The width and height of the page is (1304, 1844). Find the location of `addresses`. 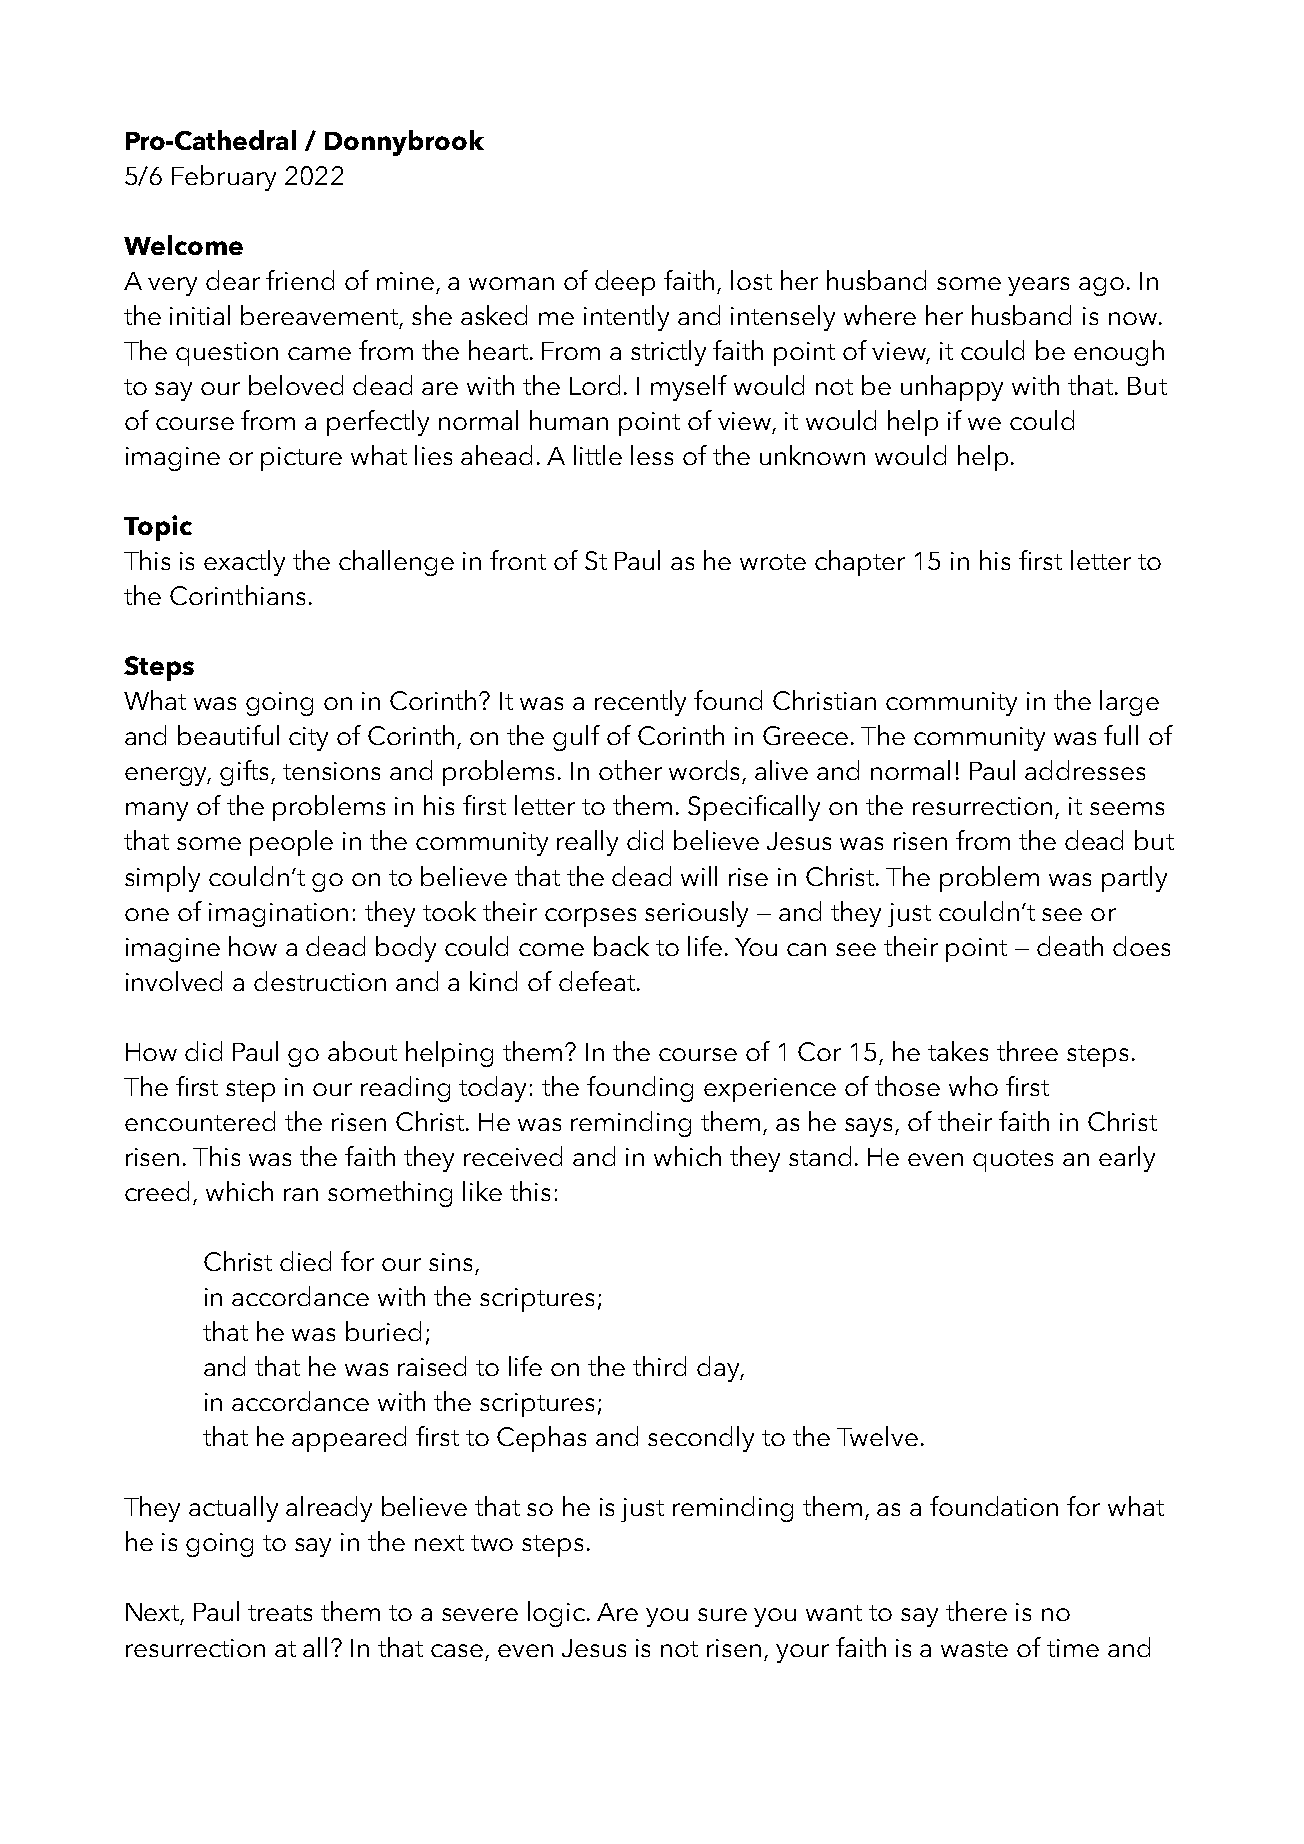

addresses is located at coordinates (1085, 770).
